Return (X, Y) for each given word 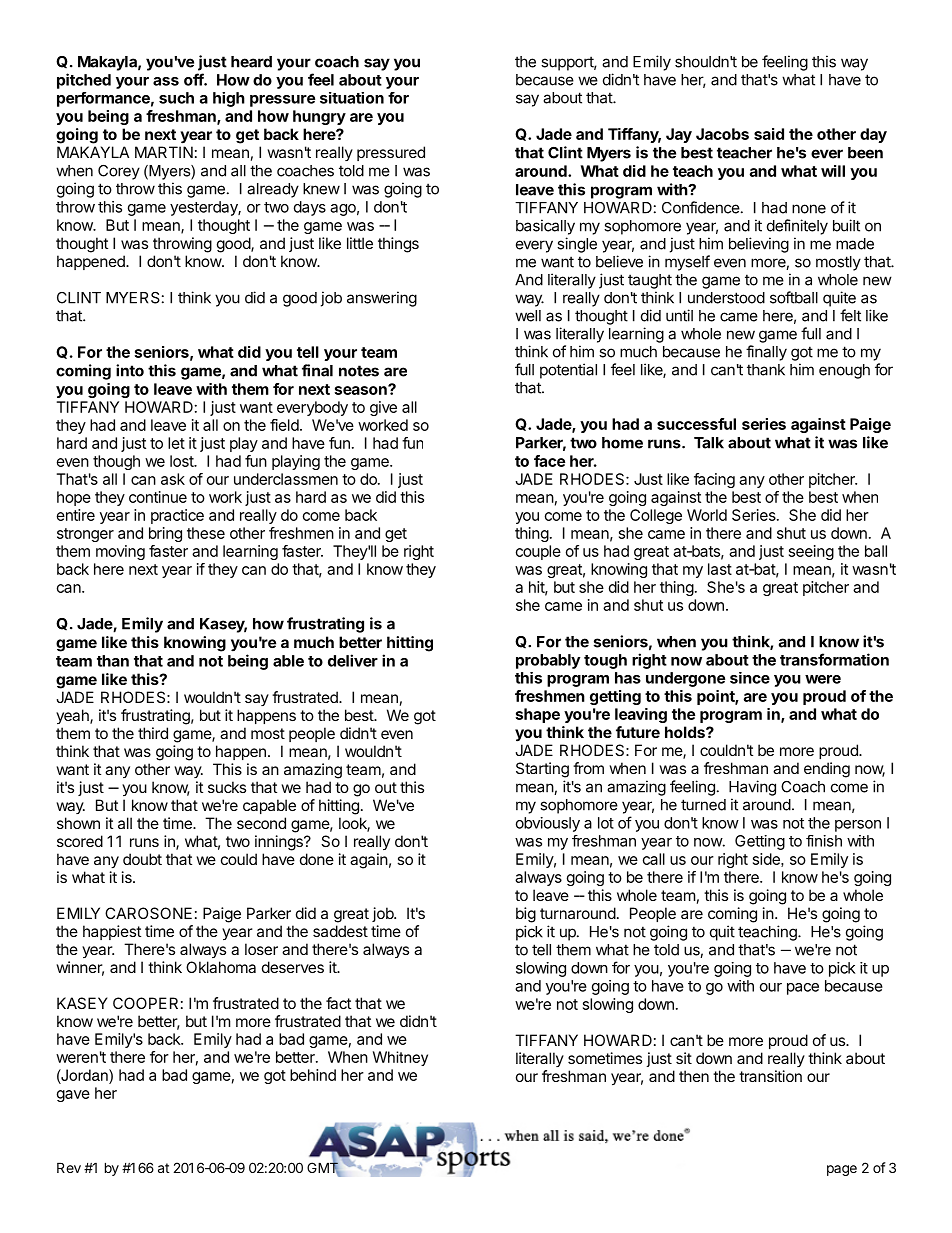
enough (844, 371)
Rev (69, 1167)
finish (824, 841)
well (528, 316)
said (769, 134)
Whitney (400, 1058)
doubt (142, 859)
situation (352, 98)
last (720, 569)
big (526, 915)
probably (548, 661)
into (130, 370)
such (176, 98)
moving (120, 552)
